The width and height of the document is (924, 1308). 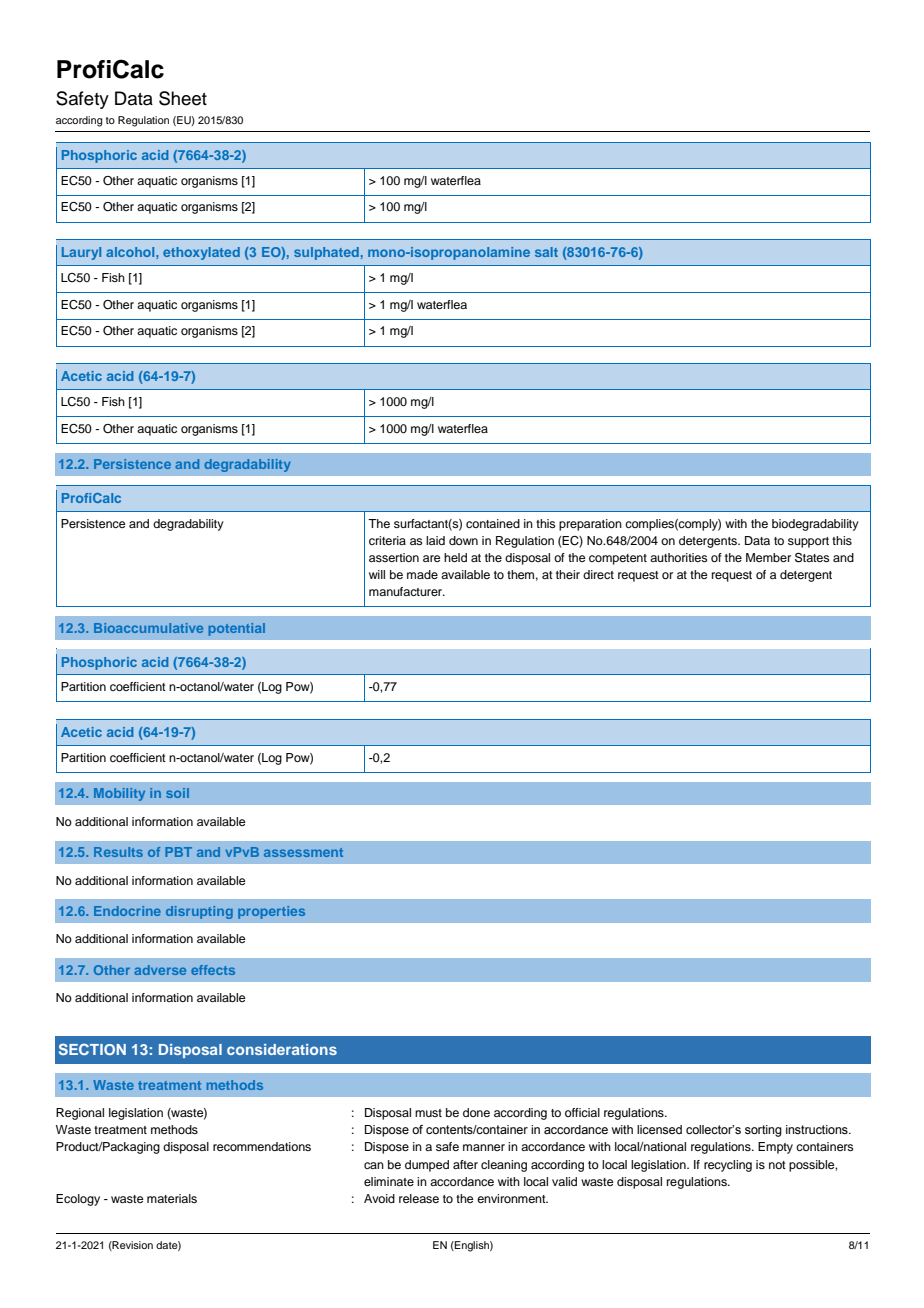 I want to click on Bioaccumulative, so click(x=148, y=628).
